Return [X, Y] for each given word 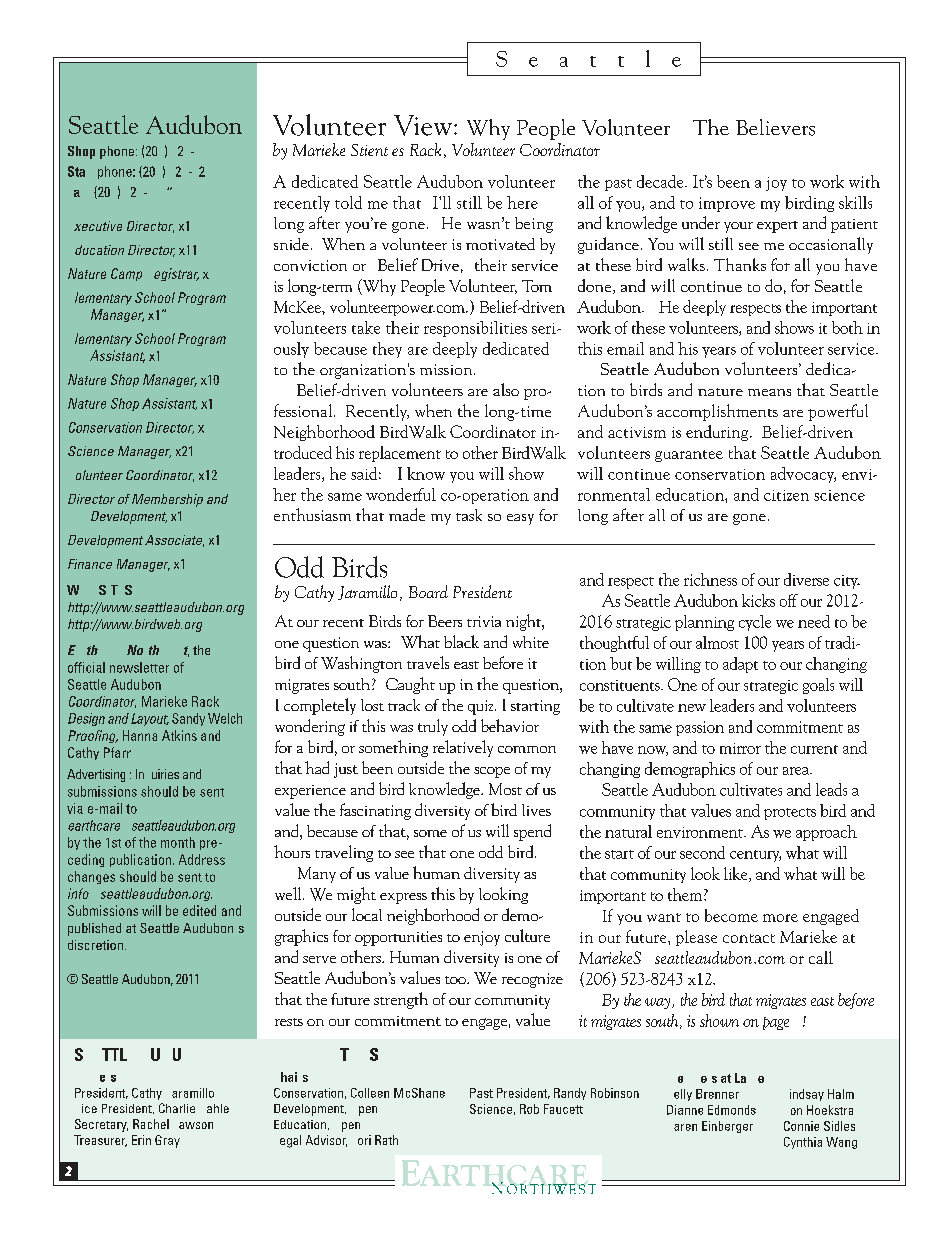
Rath [386, 1140]
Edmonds [732, 1110]
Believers [775, 127]
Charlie [177, 1108]
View [423, 125]
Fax [77, 193]
